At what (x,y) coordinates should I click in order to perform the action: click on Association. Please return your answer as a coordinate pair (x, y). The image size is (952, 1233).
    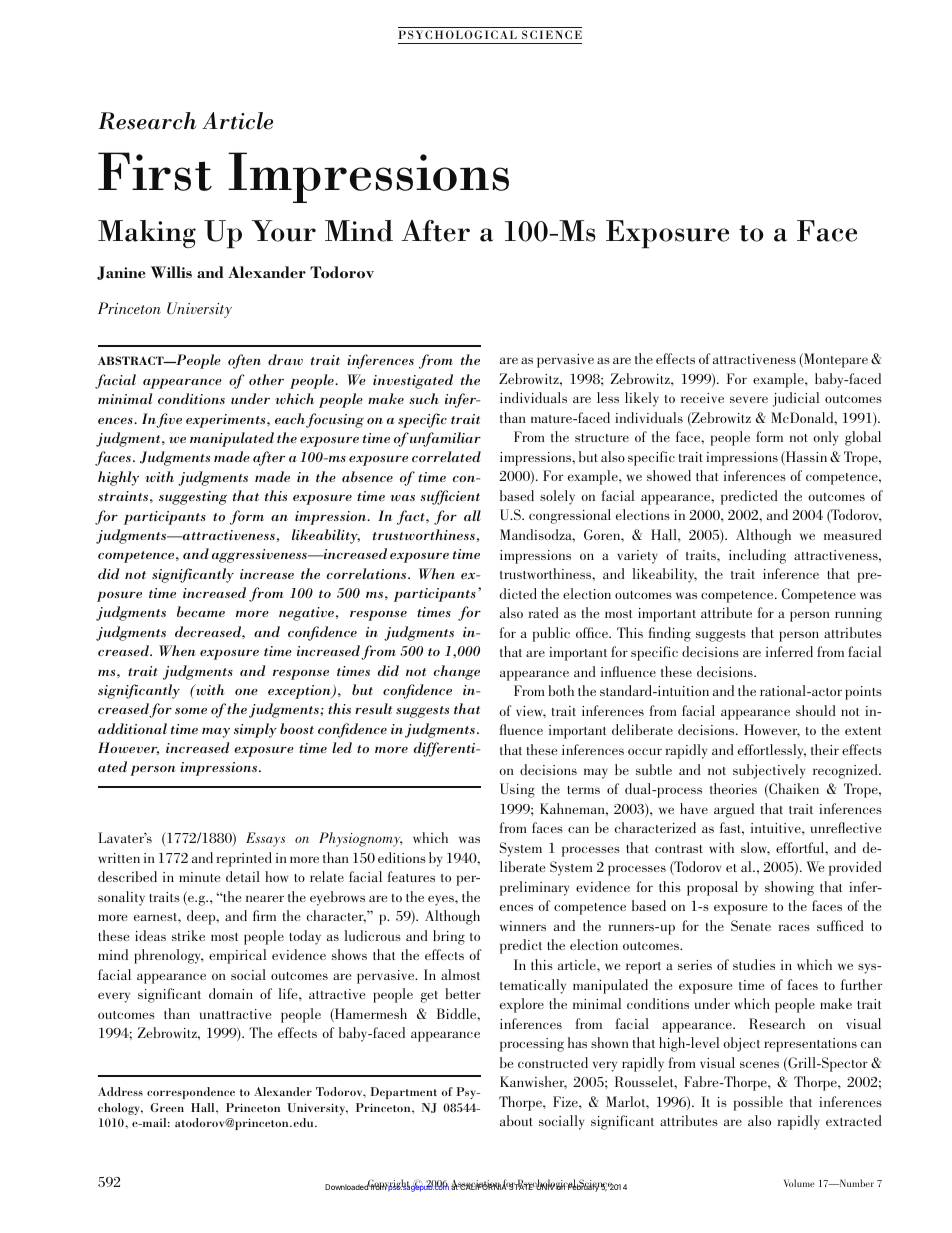
    Looking at the image, I should click on (476, 1185).
